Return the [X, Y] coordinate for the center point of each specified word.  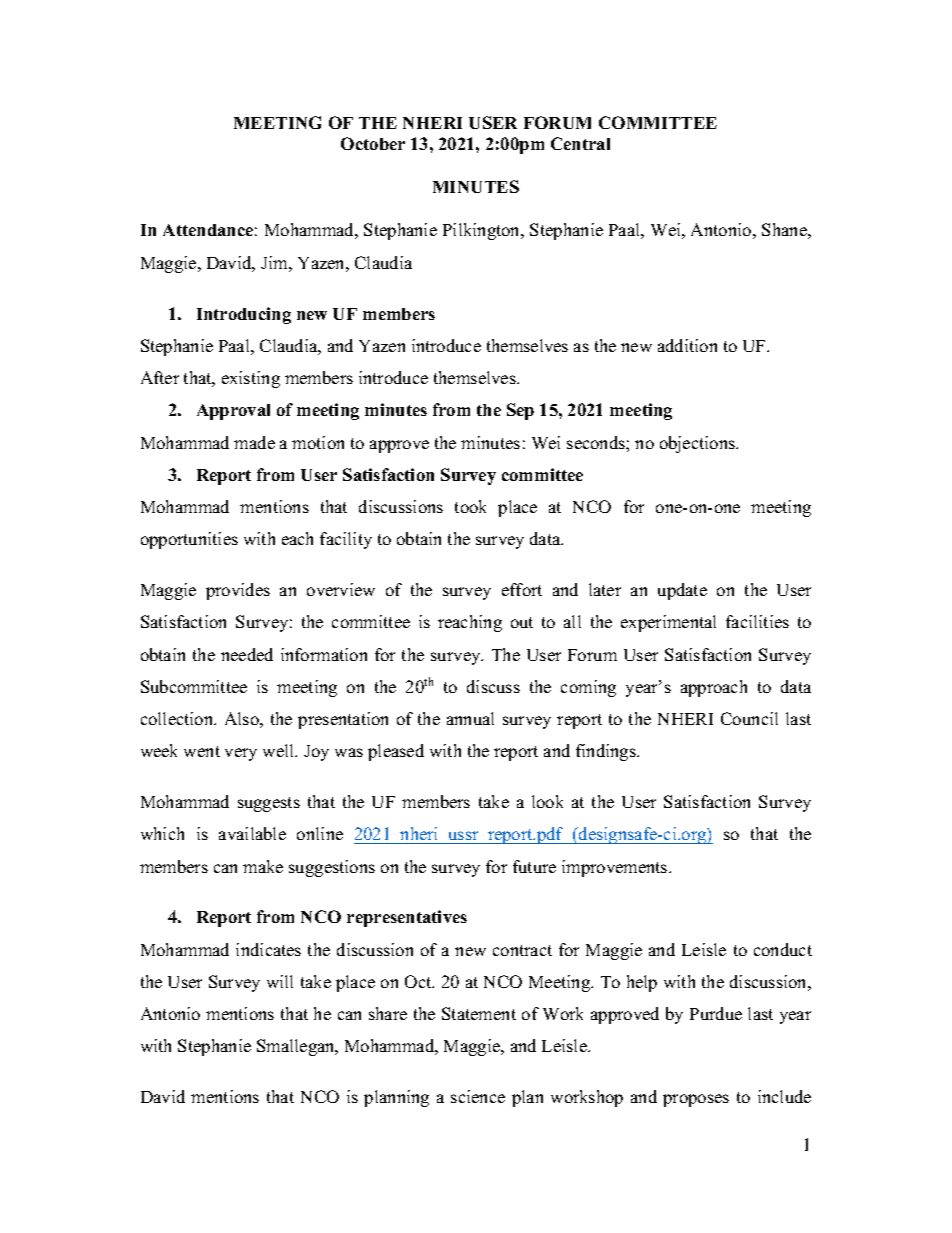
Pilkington [483, 231]
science [478, 1096]
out [522, 622]
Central [580, 143]
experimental [668, 623]
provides [238, 591]
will [280, 981]
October [373, 143]
